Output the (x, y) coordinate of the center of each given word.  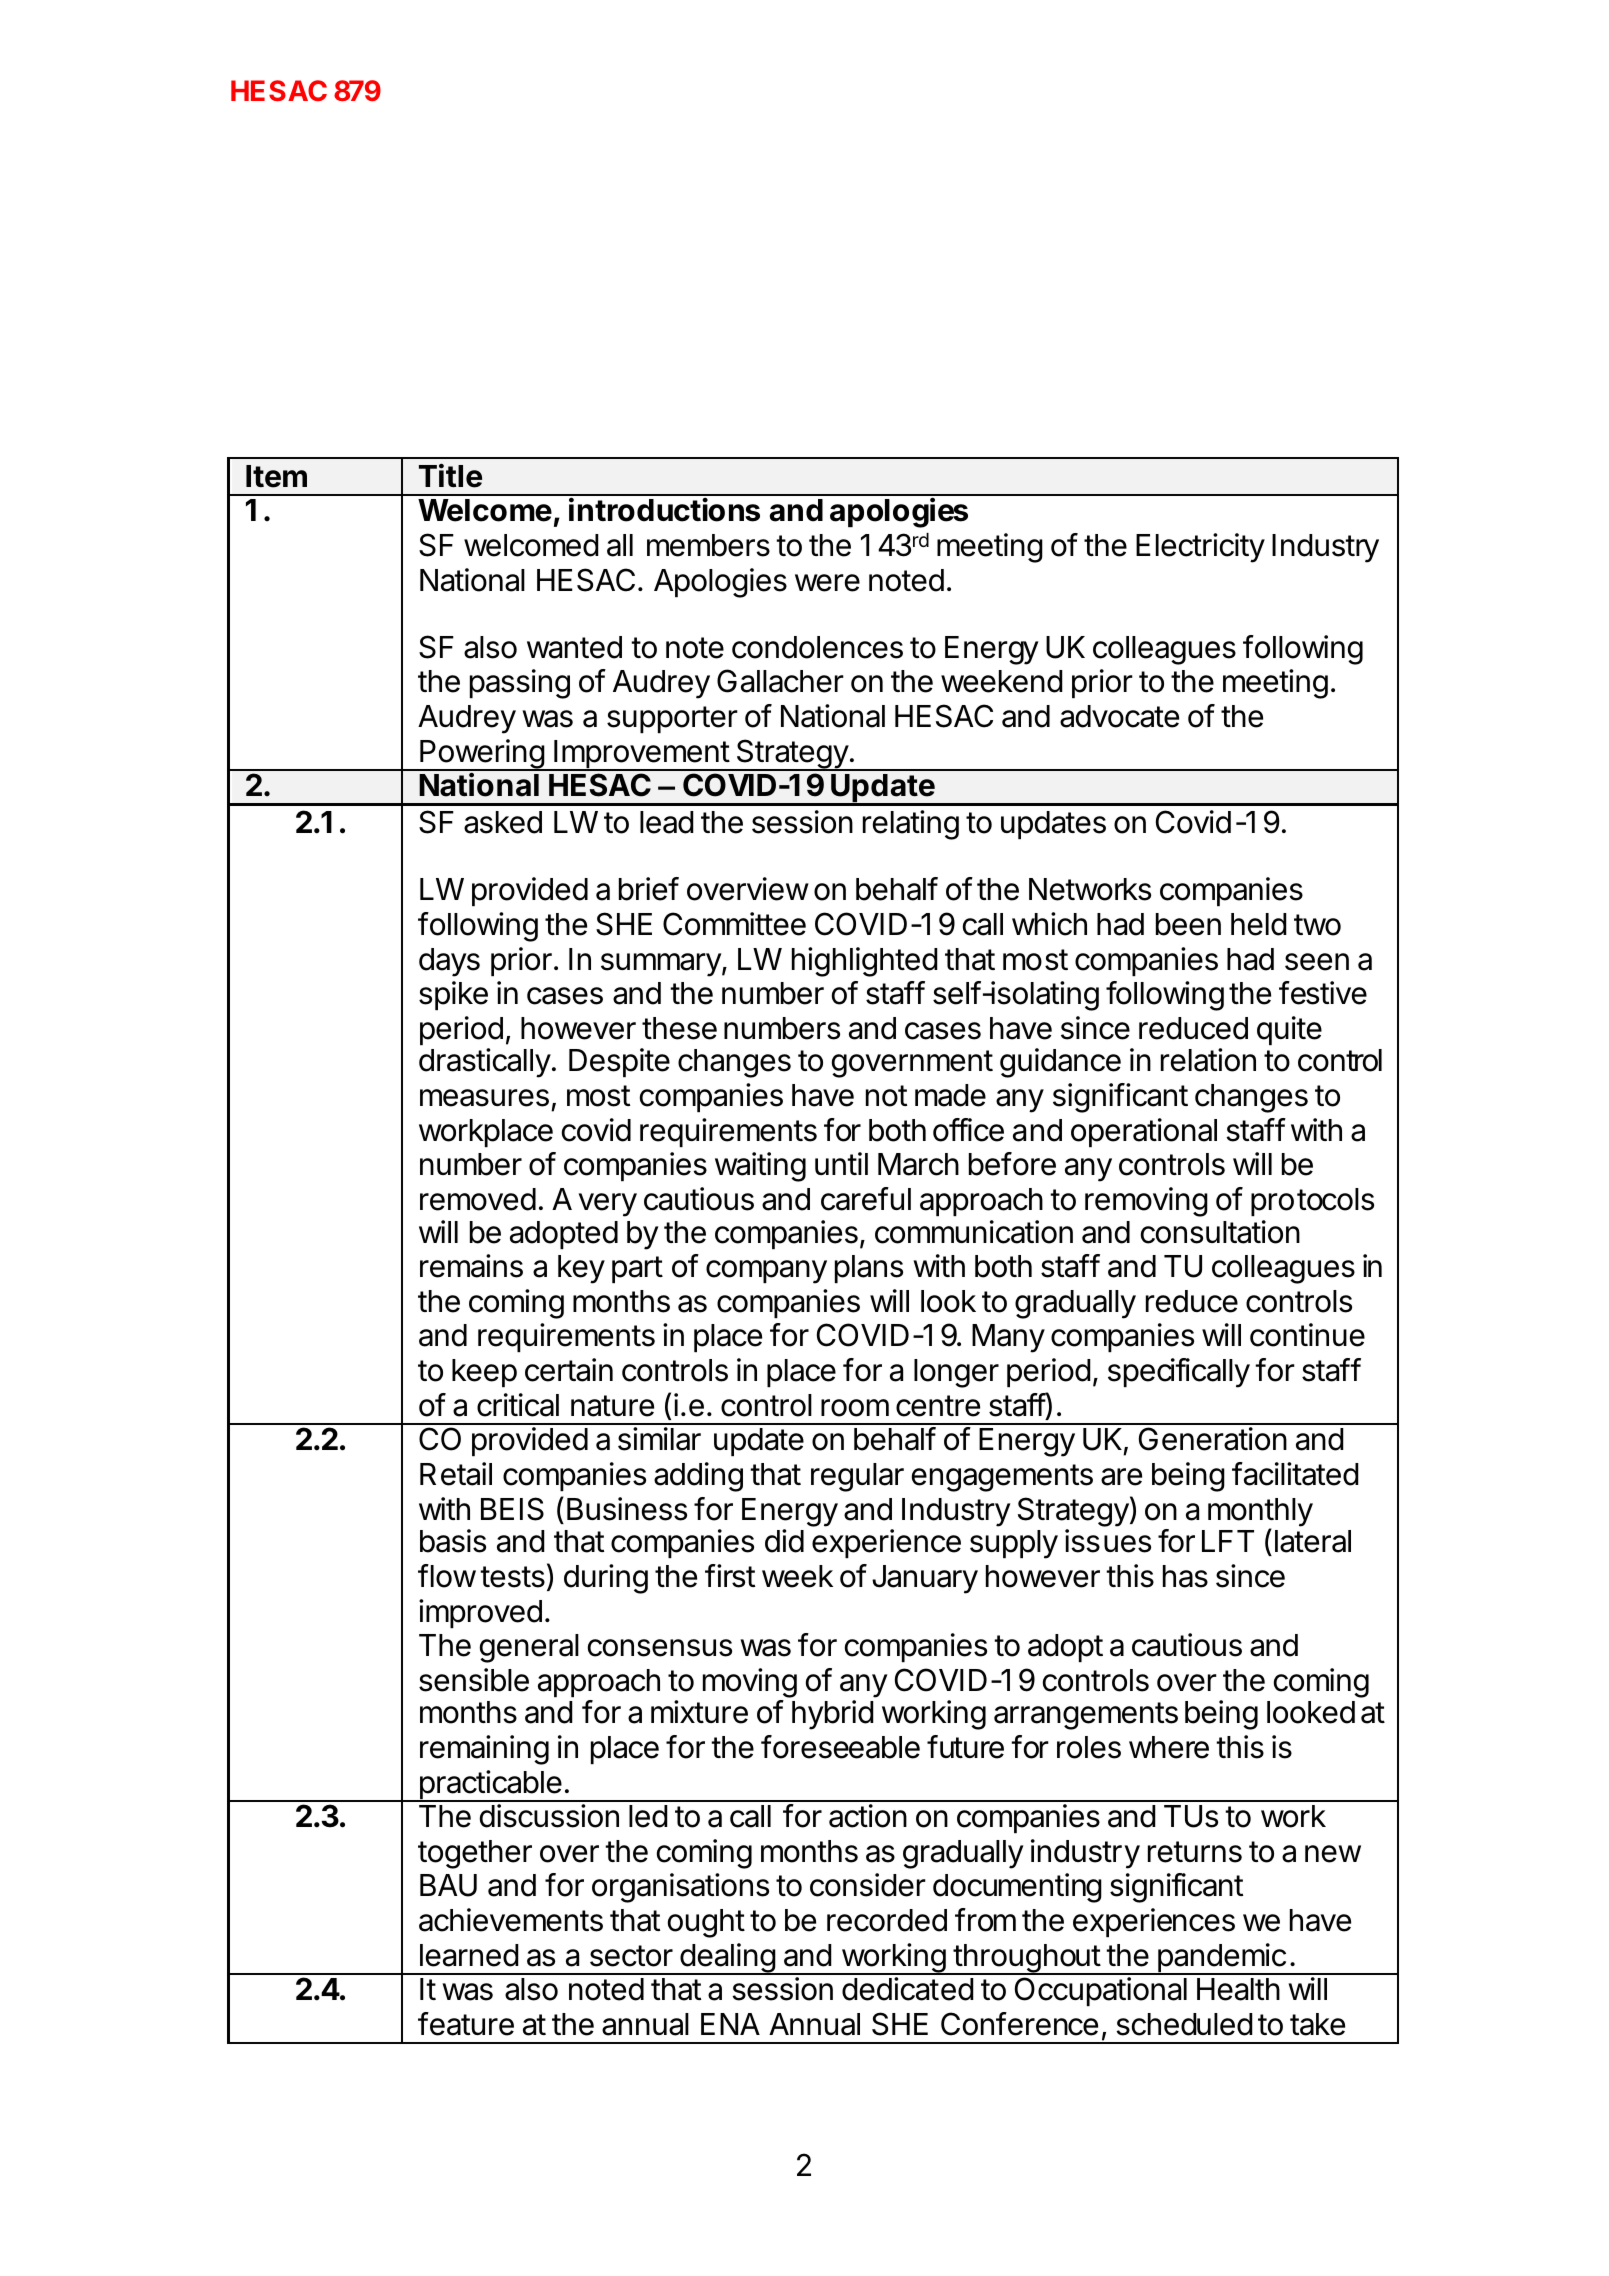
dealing (727, 1959)
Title (450, 476)
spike (453, 995)
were (827, 583)
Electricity (1200, 548)
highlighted (865, 962)
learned (469, 1955)
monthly (1260, 1513)
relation (1208, 1060)
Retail (456, 1474)
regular (857, 1477)
